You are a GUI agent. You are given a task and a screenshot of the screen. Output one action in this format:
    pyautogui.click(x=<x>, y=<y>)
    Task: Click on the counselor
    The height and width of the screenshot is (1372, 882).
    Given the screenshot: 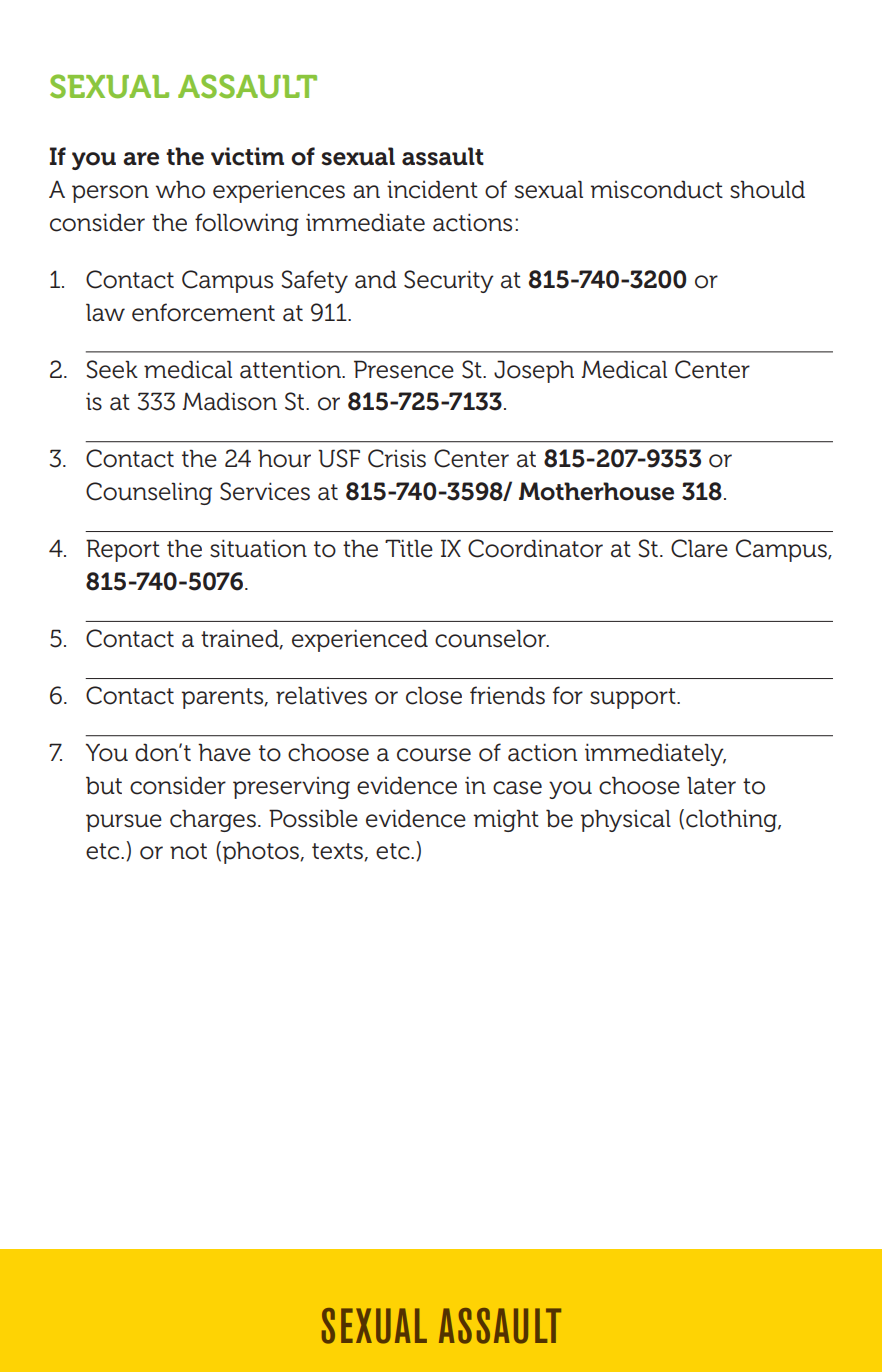 What is the action you would take?
    pyautogui.click(x=491, y=638)
